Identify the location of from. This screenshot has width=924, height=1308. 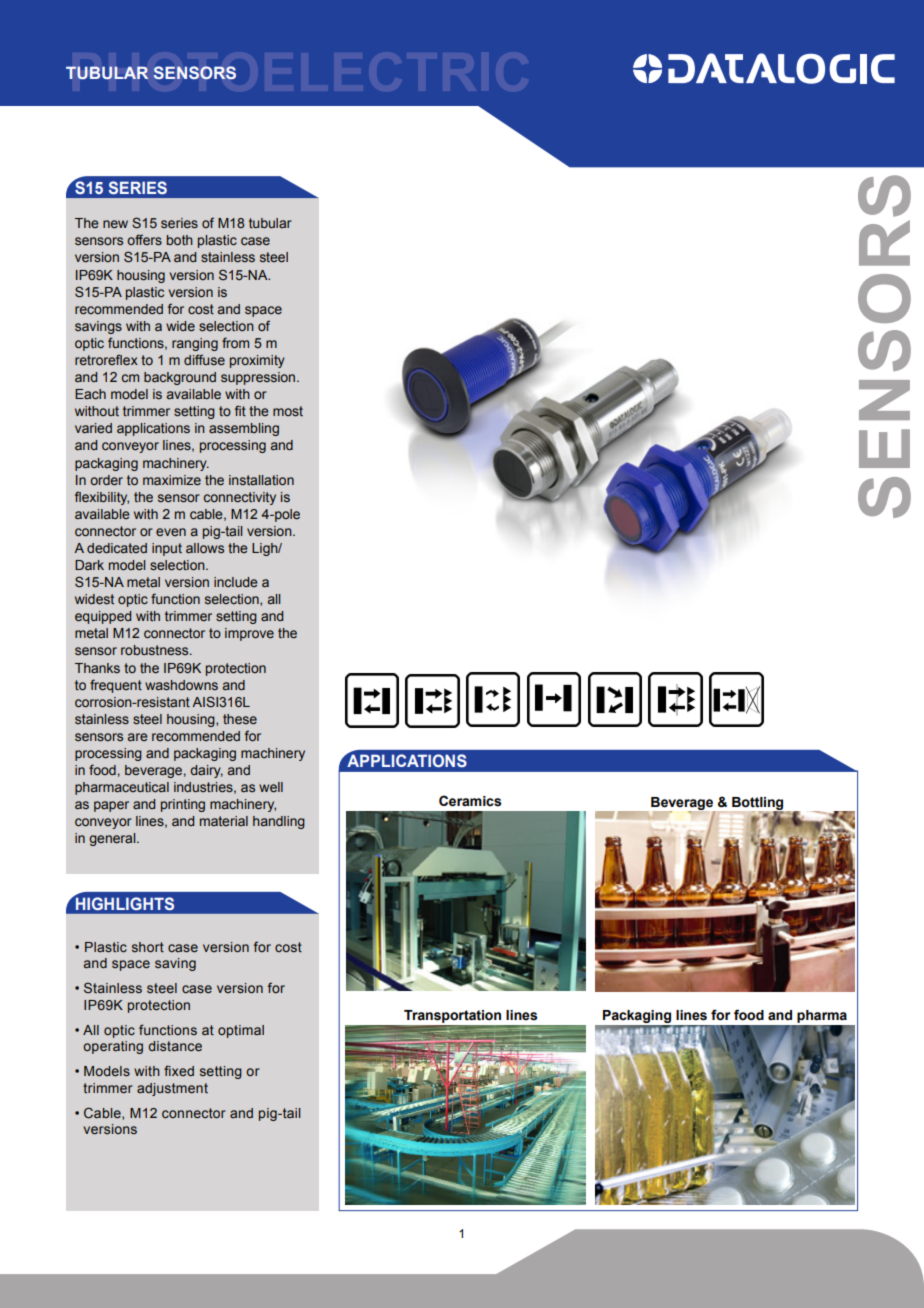
(235, 342).
